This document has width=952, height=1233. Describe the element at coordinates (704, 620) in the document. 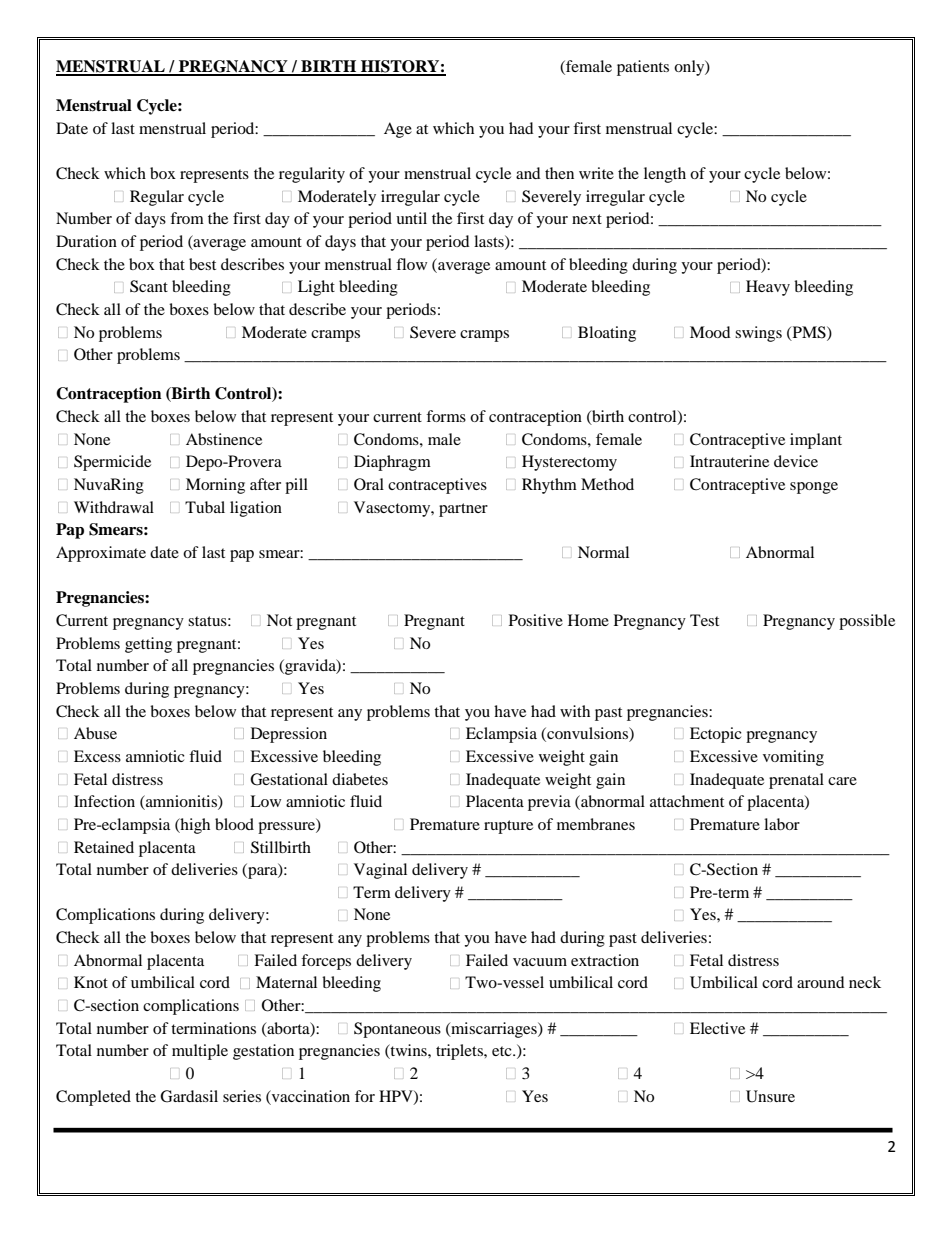

I see `Test` at that location.
